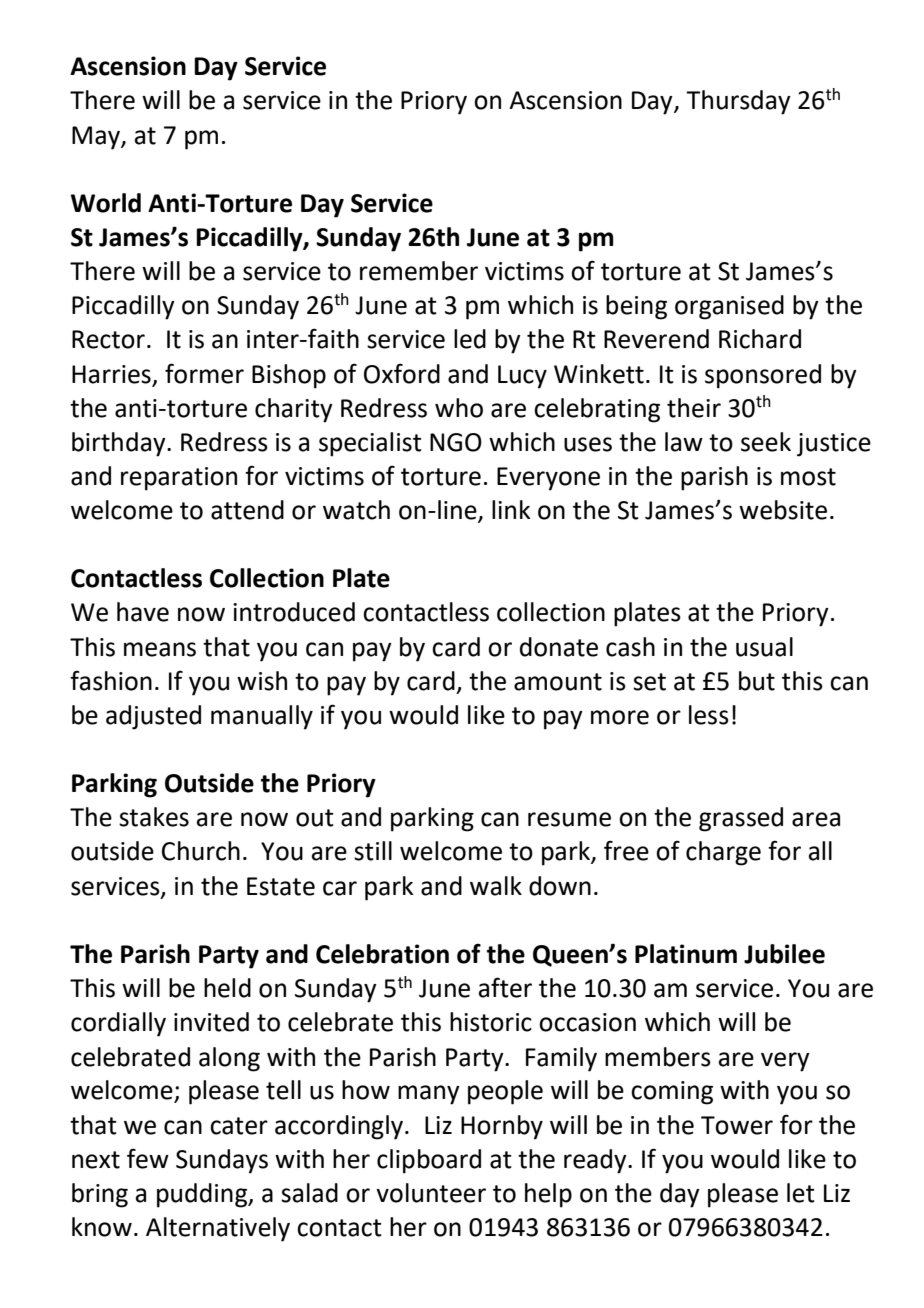 The height and width of the screenshot is (1308, 924). What do you see at coordinates (160, 649) in the screenshot?
I see `means` at bounding box center [160, 649].
